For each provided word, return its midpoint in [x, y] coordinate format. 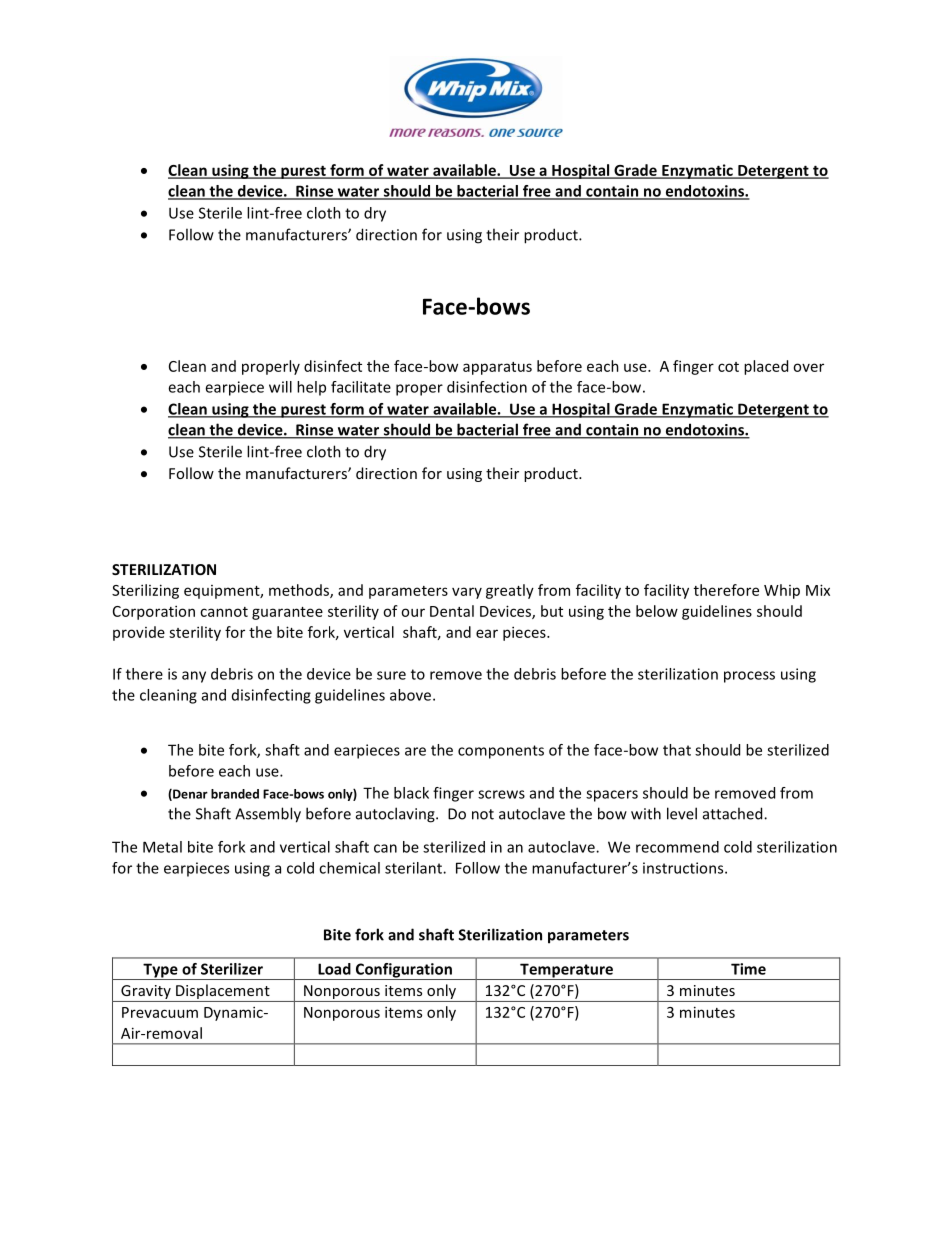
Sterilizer [232, 969]
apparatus [497, 368]
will [280, 387]
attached [734, 813]
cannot [224, 612]
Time [748, 969]
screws [501, 794]
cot [728, 367]
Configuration [403, 971]
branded [235, 794]
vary [467, 593]
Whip [782, 591]
